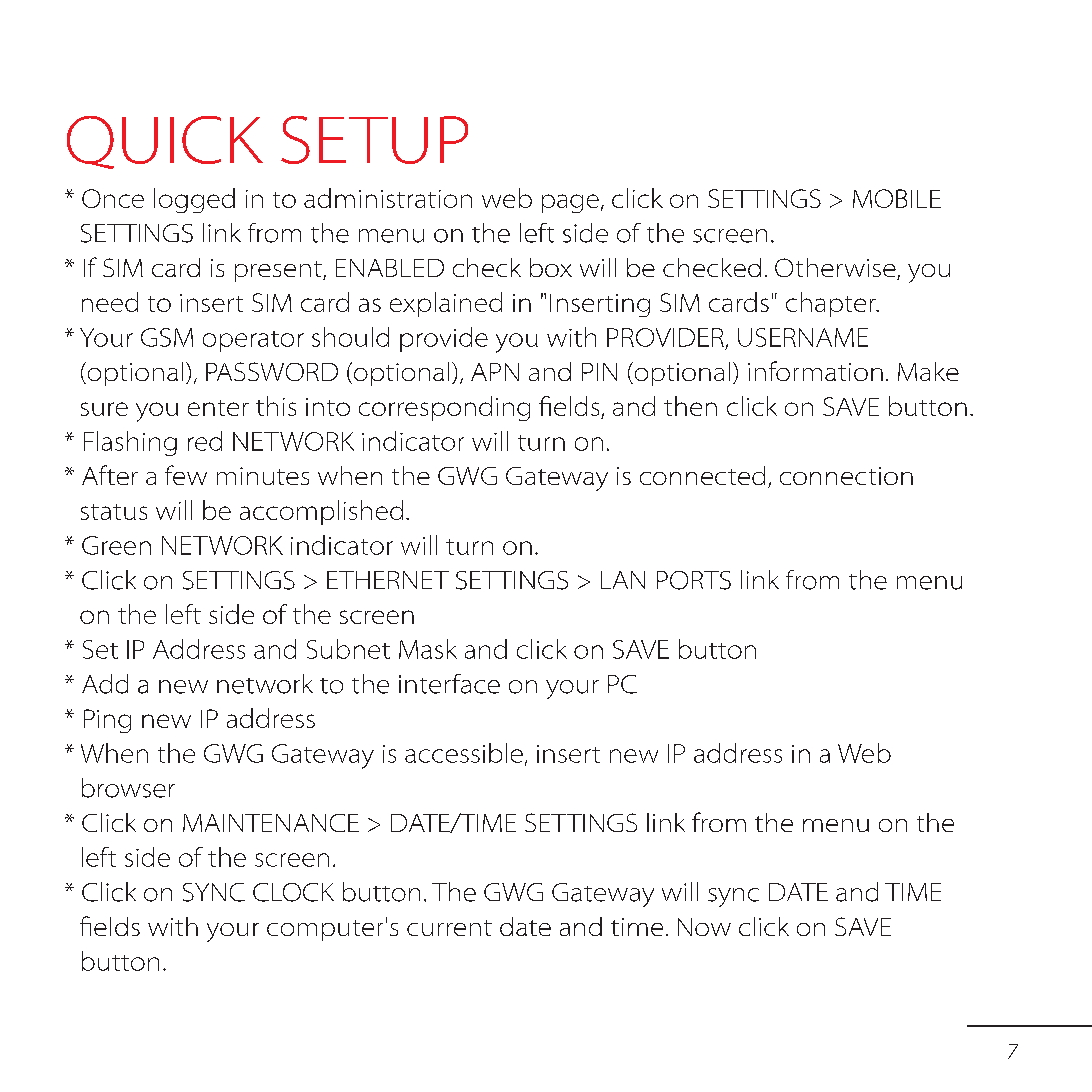 The image size is (1092, 1092). Describe the element at coordinates (897, 198) in the page. I see `MOBILE` at that location.
